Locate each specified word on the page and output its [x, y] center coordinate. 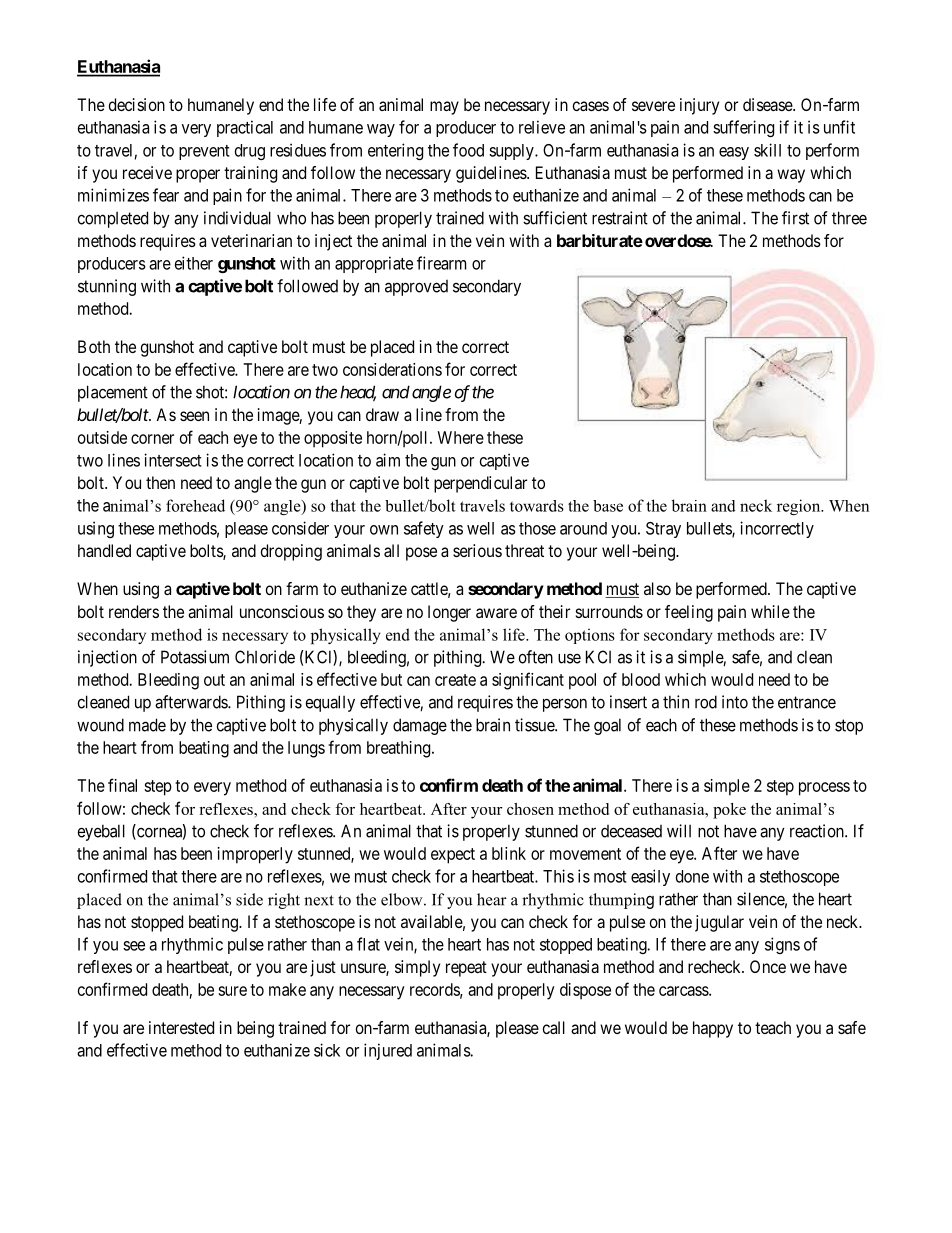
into [735, 702]
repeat [466, 969]
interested [181, 1027]
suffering [743, 128]
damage [420, 726]
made [147, 725]
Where [460, 437]
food [468, 150]
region [800, 507]
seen [194, 416]
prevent [204, 152]
